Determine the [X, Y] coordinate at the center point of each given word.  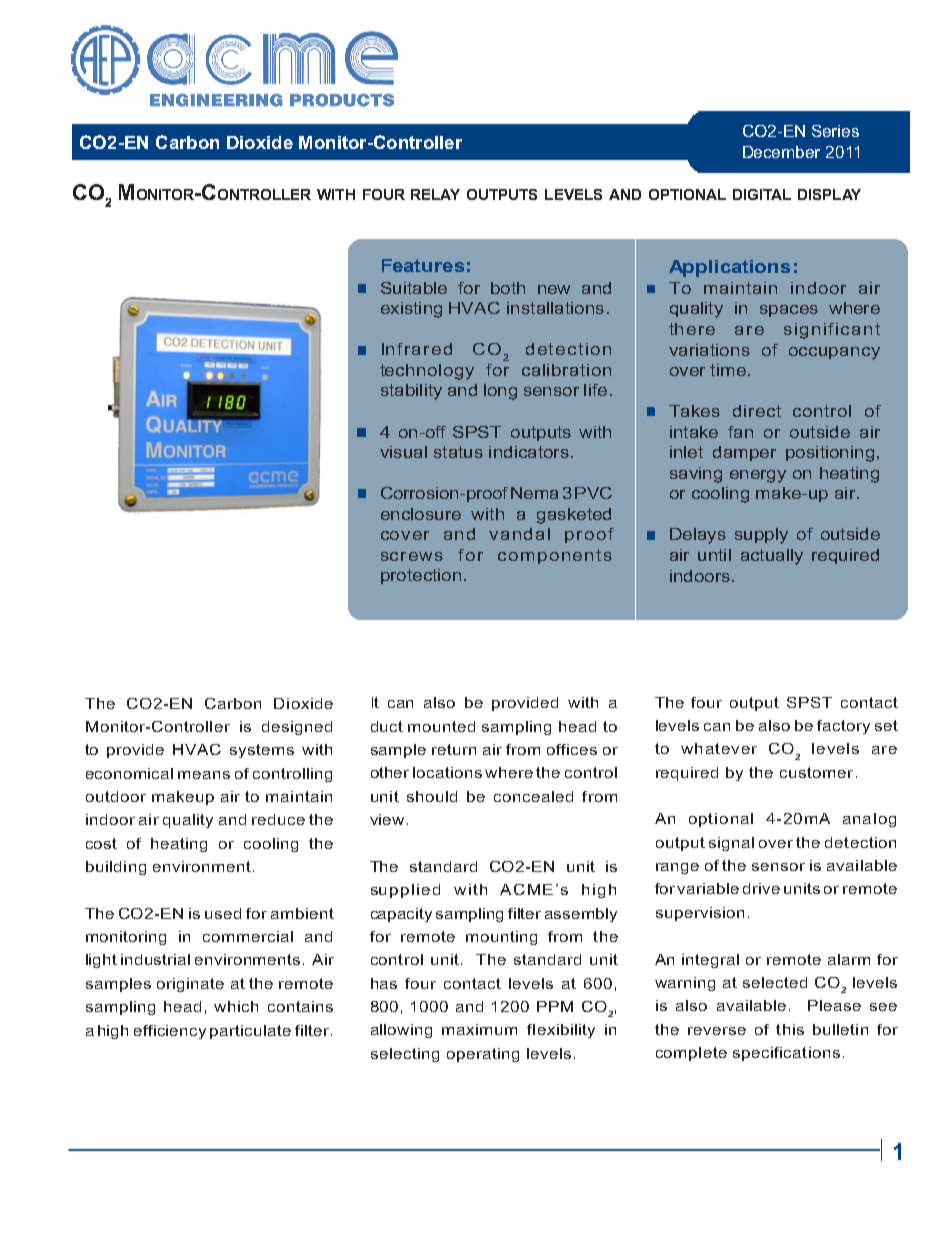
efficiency [170, 1032]
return [454, 749]
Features [423, 265]
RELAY [435, 194]
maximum [479, 1029]
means [204, 775]
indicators [529, 452]
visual [403, 452]
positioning [830, 454]
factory [843, 727]
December [781, 152]
